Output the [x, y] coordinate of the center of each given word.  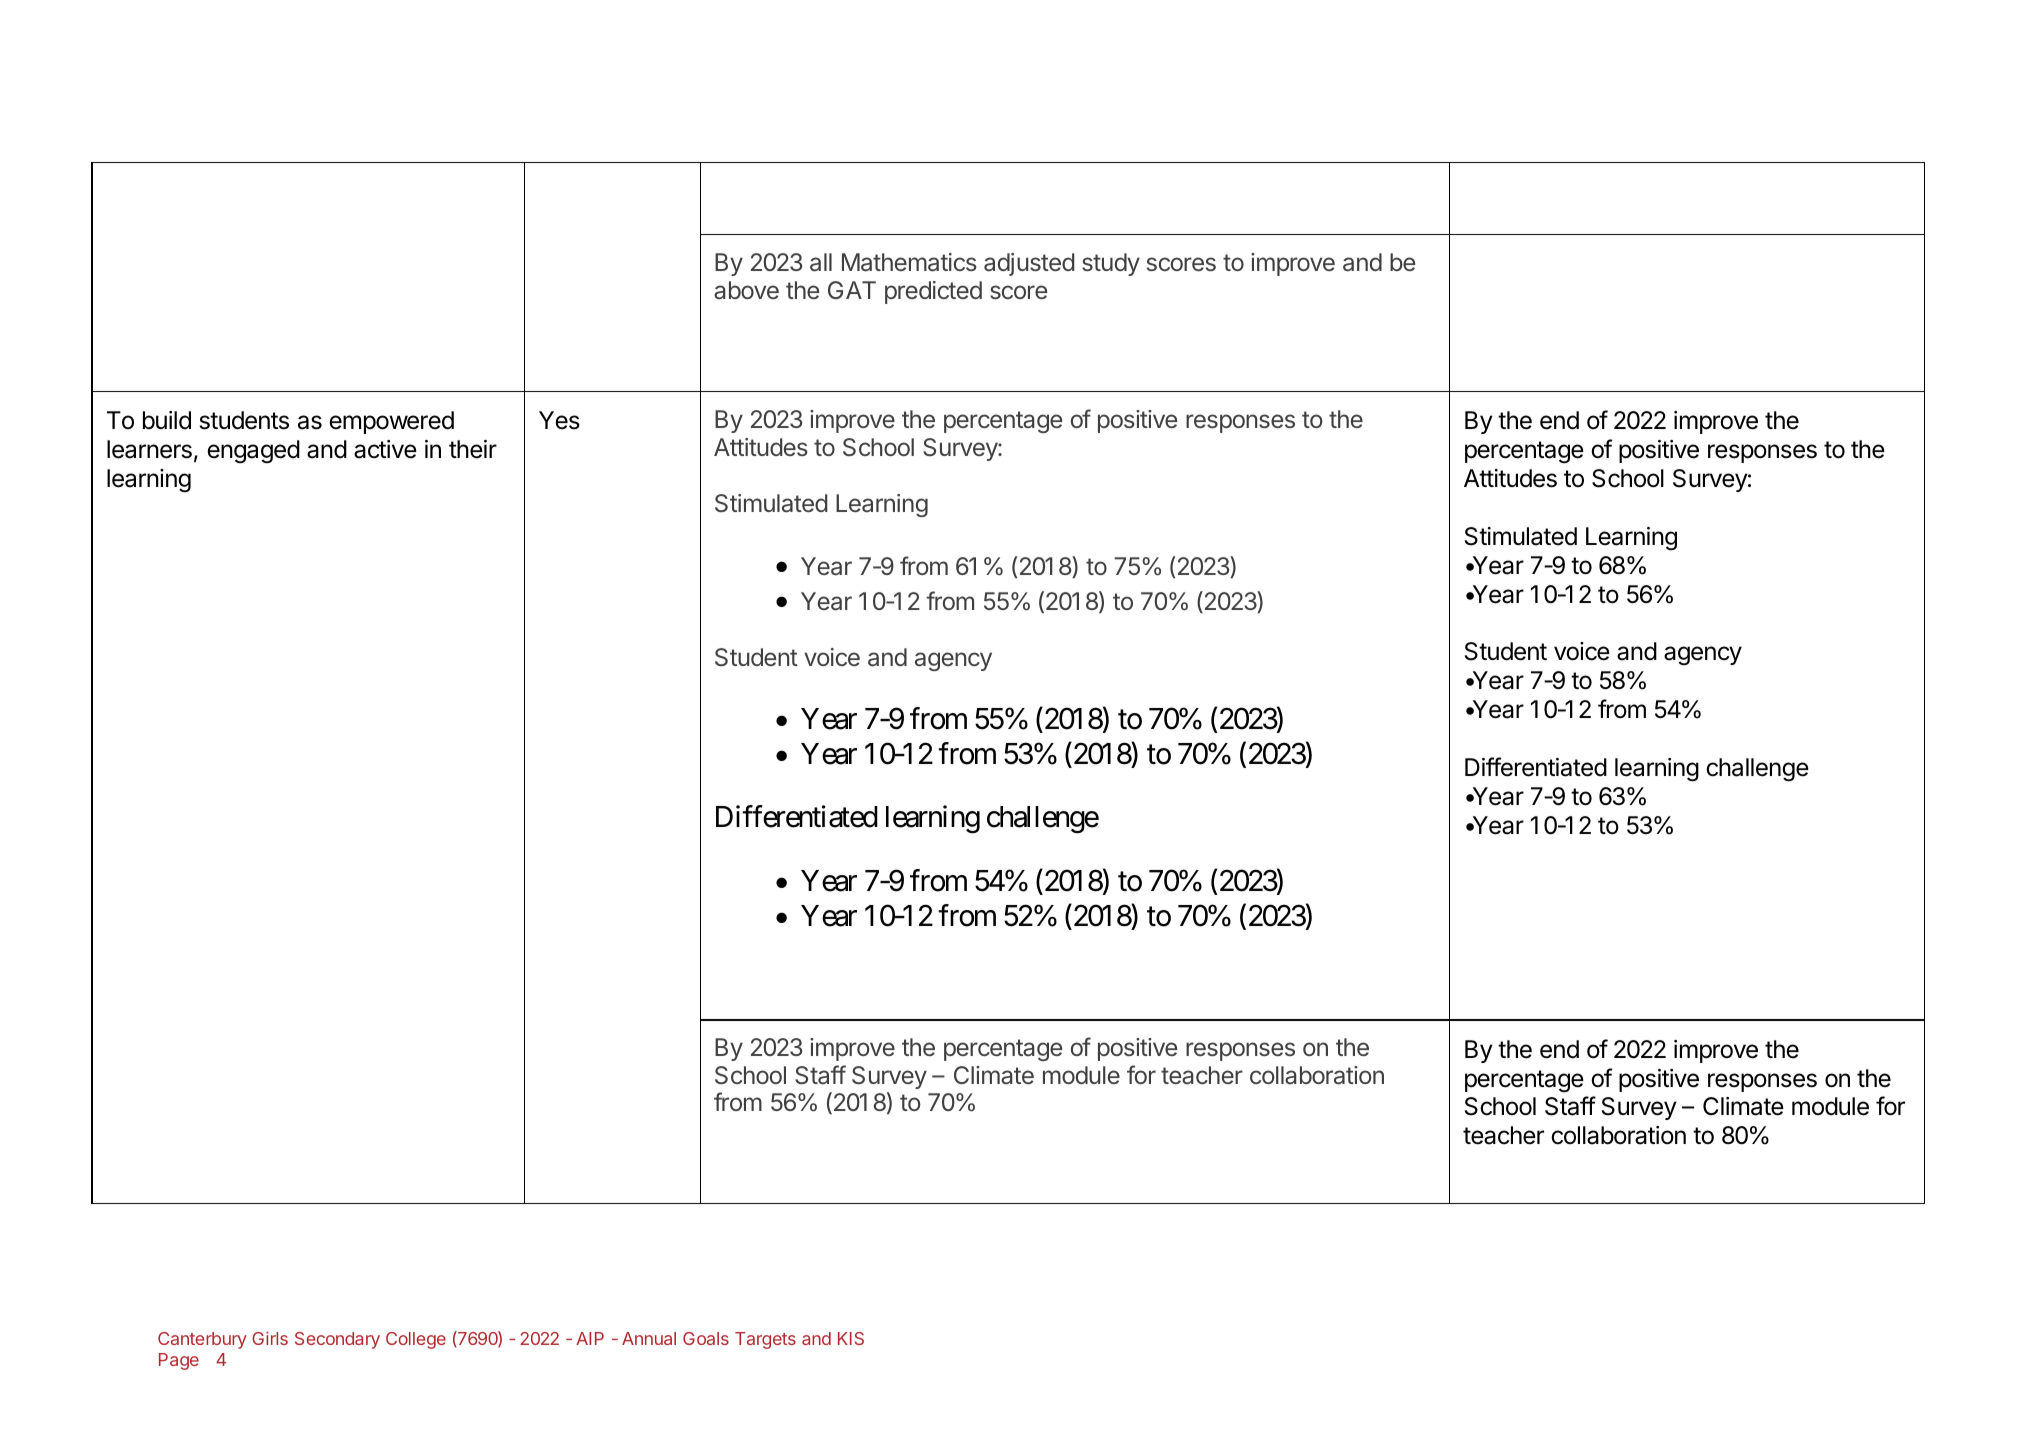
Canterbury [202, 1340]
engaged [253, 452]
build [167, 420]
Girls [270, 1338]
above [746, 290]
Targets [765, 1340]
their [473, 449]
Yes [559, 420]
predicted [933, 292]
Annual [649, 1338]
